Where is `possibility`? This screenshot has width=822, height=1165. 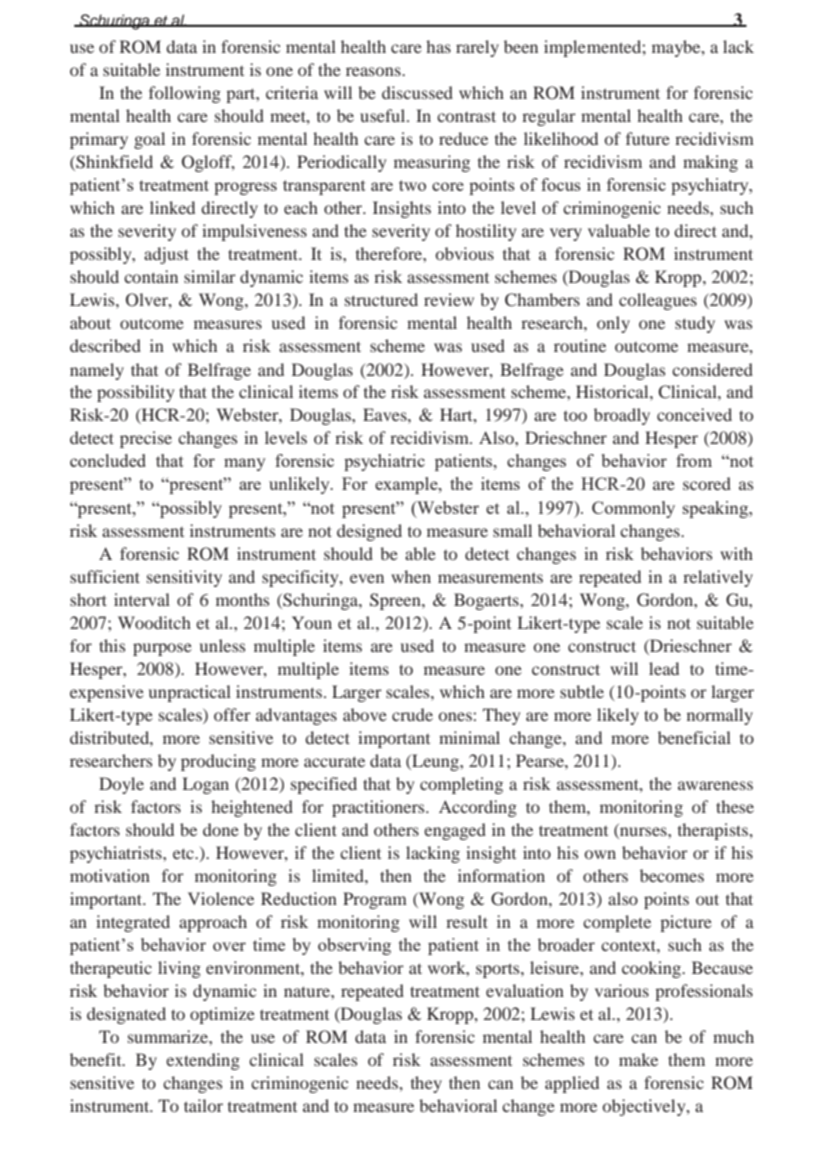
possibility is located at coordinates (135, 393).
